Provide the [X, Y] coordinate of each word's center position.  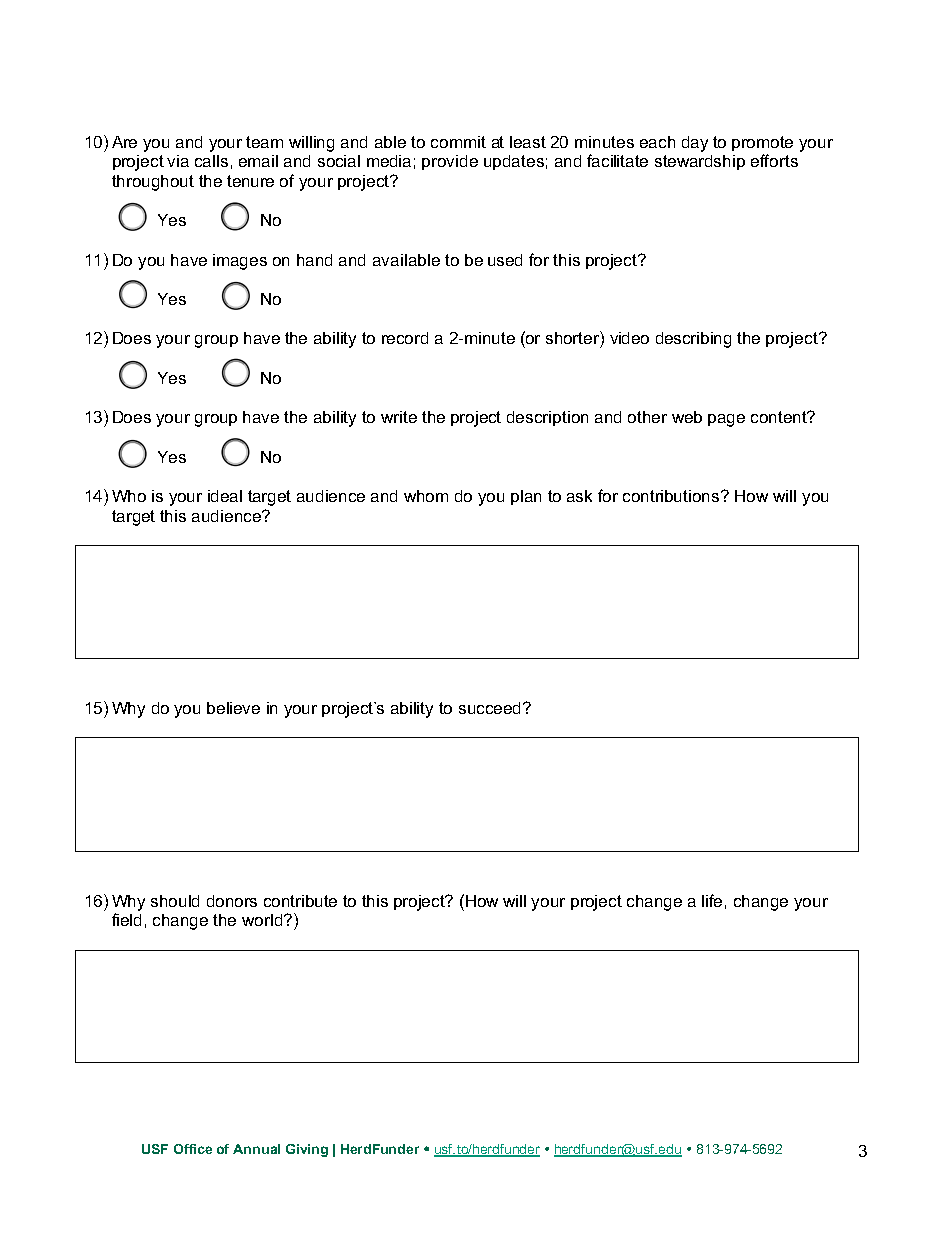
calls [211, 161]
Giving [307, 1150]
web [687, 417]
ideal [225, 496]
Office [193, 1149]
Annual [256, 1149]
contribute [300, 901]
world [263, 920]
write [399, 417]
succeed [489, 708]
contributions [672, 496]
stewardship [700, 162]
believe [233, 708]
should [175, 901]
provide [450, 162]
